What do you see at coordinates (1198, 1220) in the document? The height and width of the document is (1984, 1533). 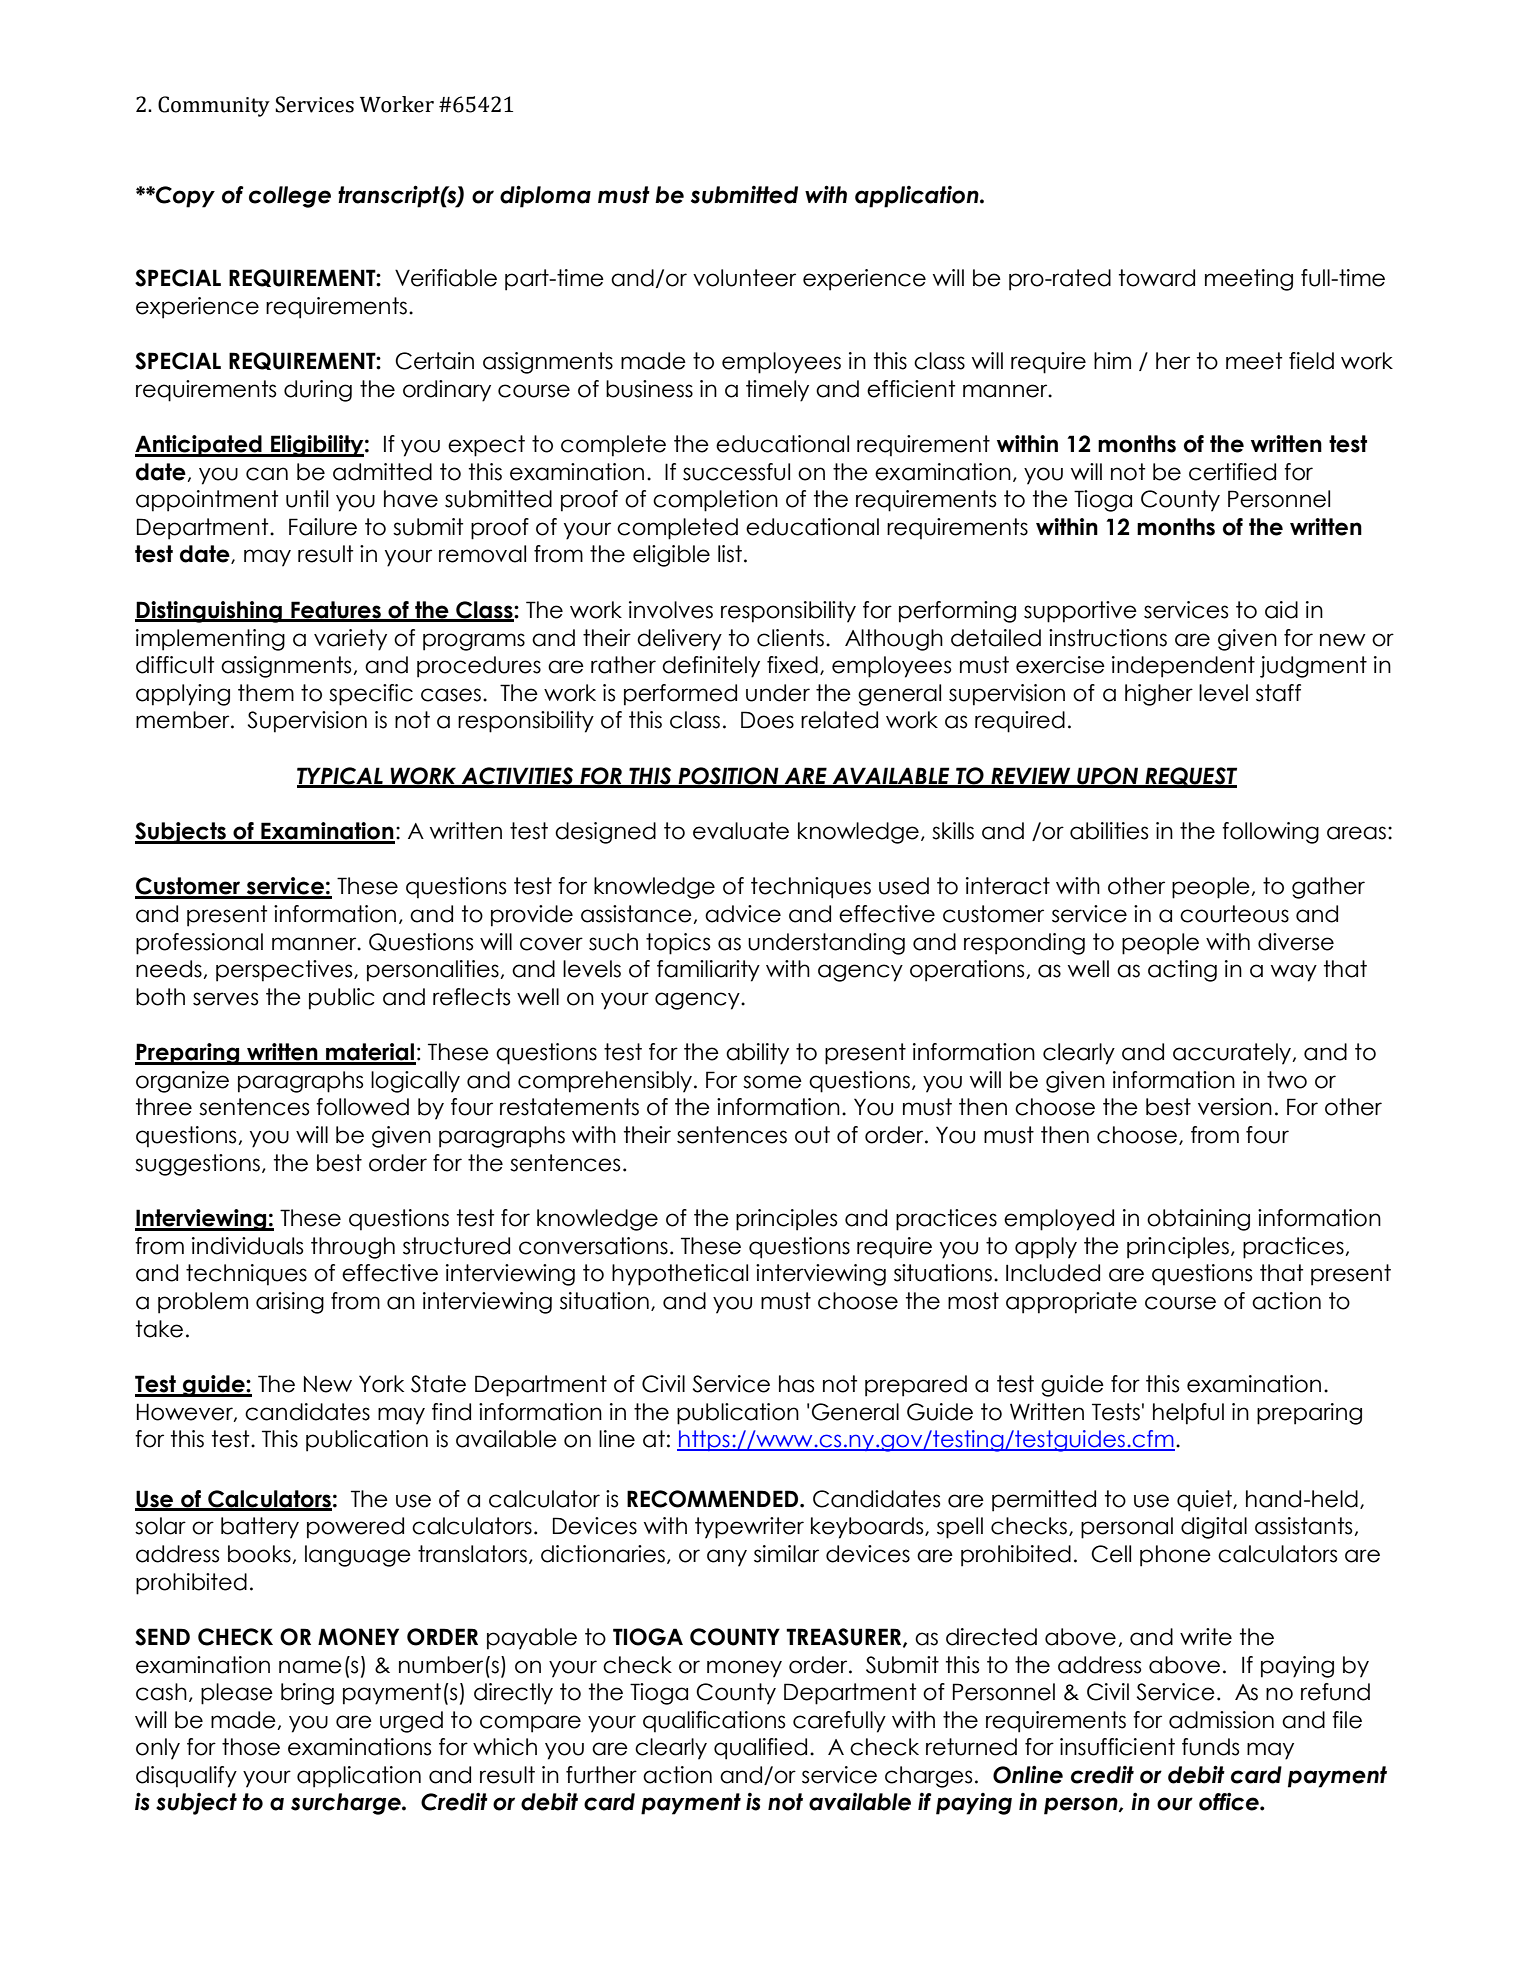 I see `obtaining` at bounding box center [1198, 1220].
